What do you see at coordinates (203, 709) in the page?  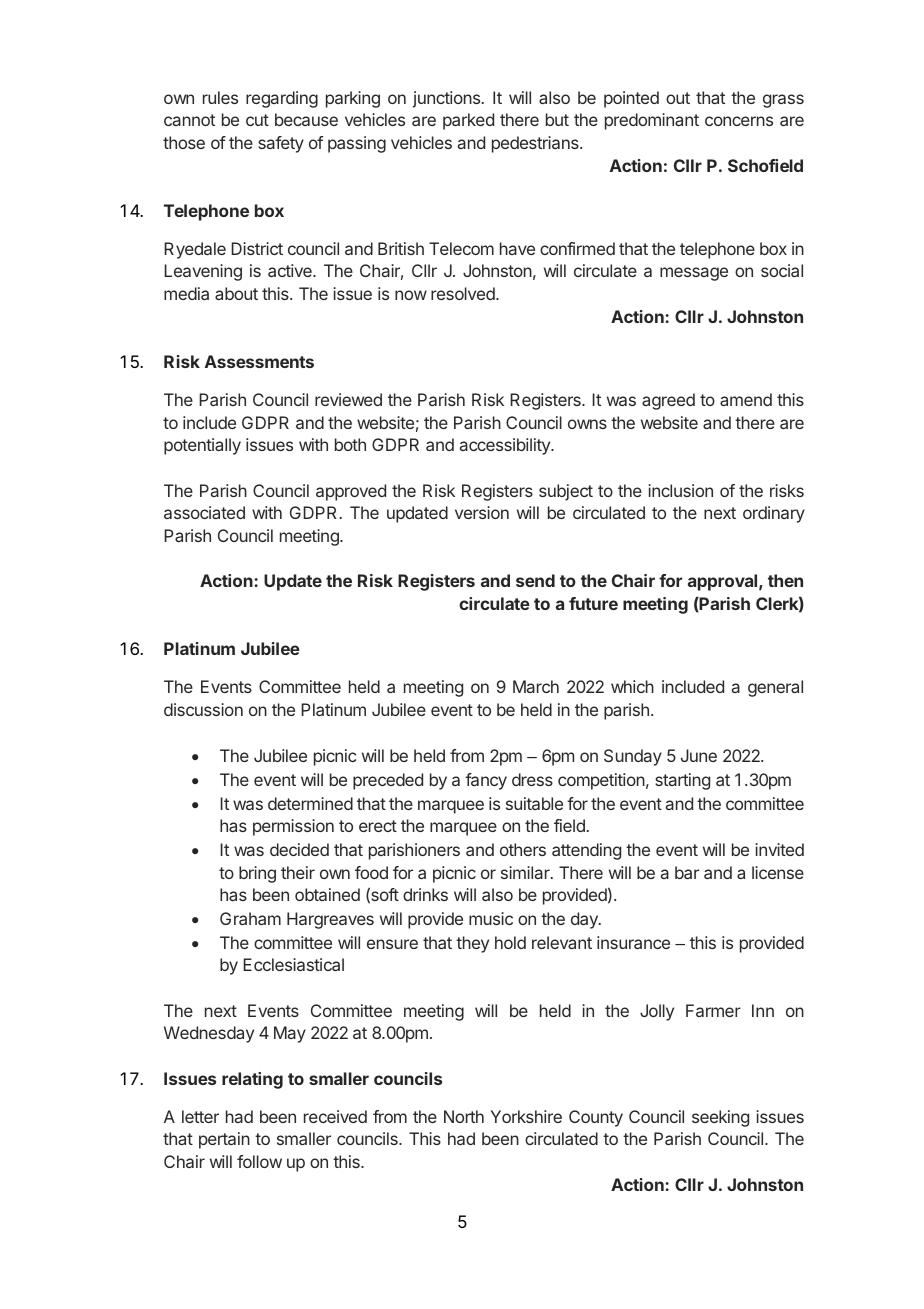 I see `discussion` at bounding box center [203, 709].
